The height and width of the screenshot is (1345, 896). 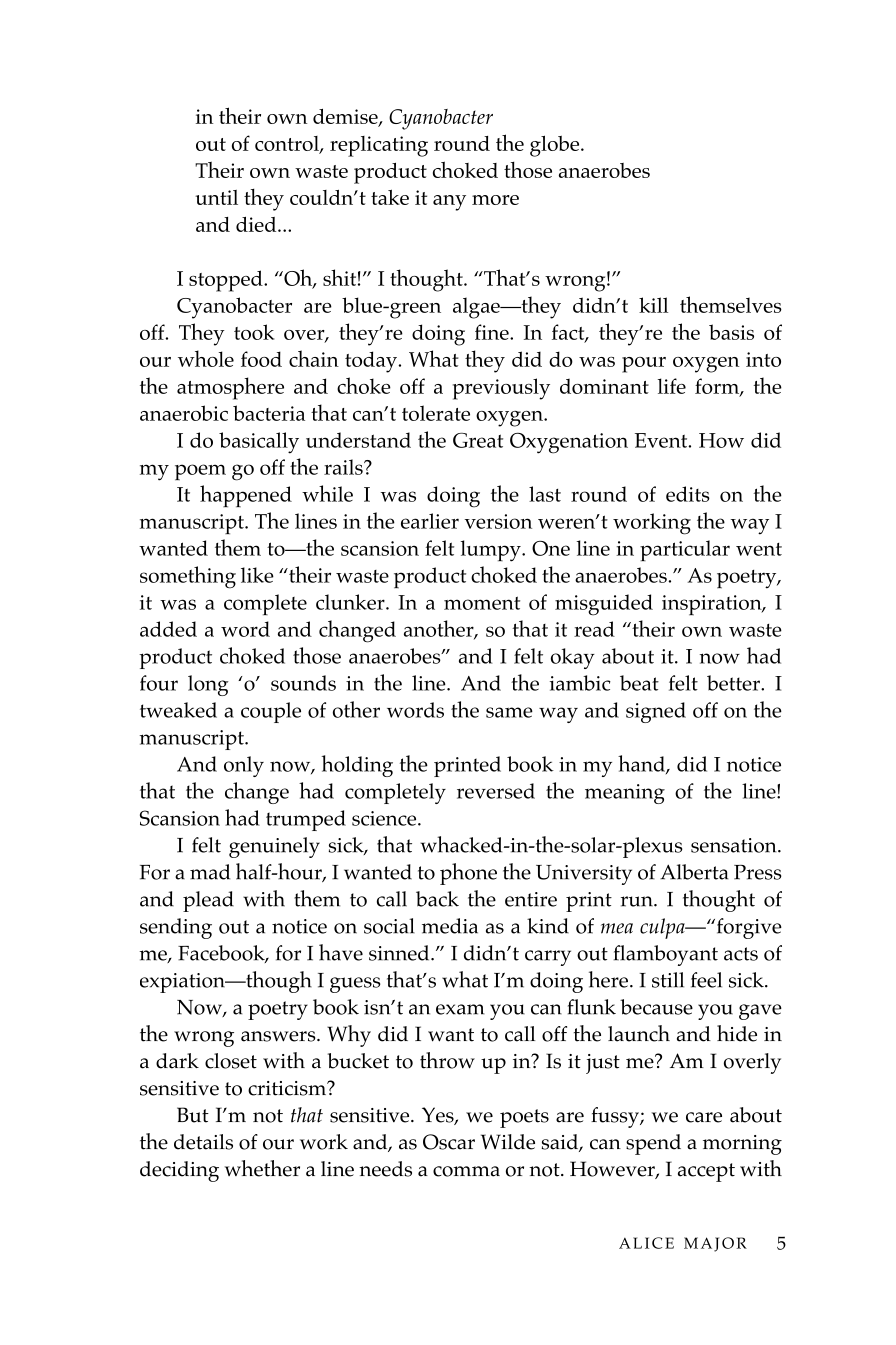 What do you see at coordinates (496, 791) in the screenshot?
I see `reversed` at bounding box center [496, 791].
